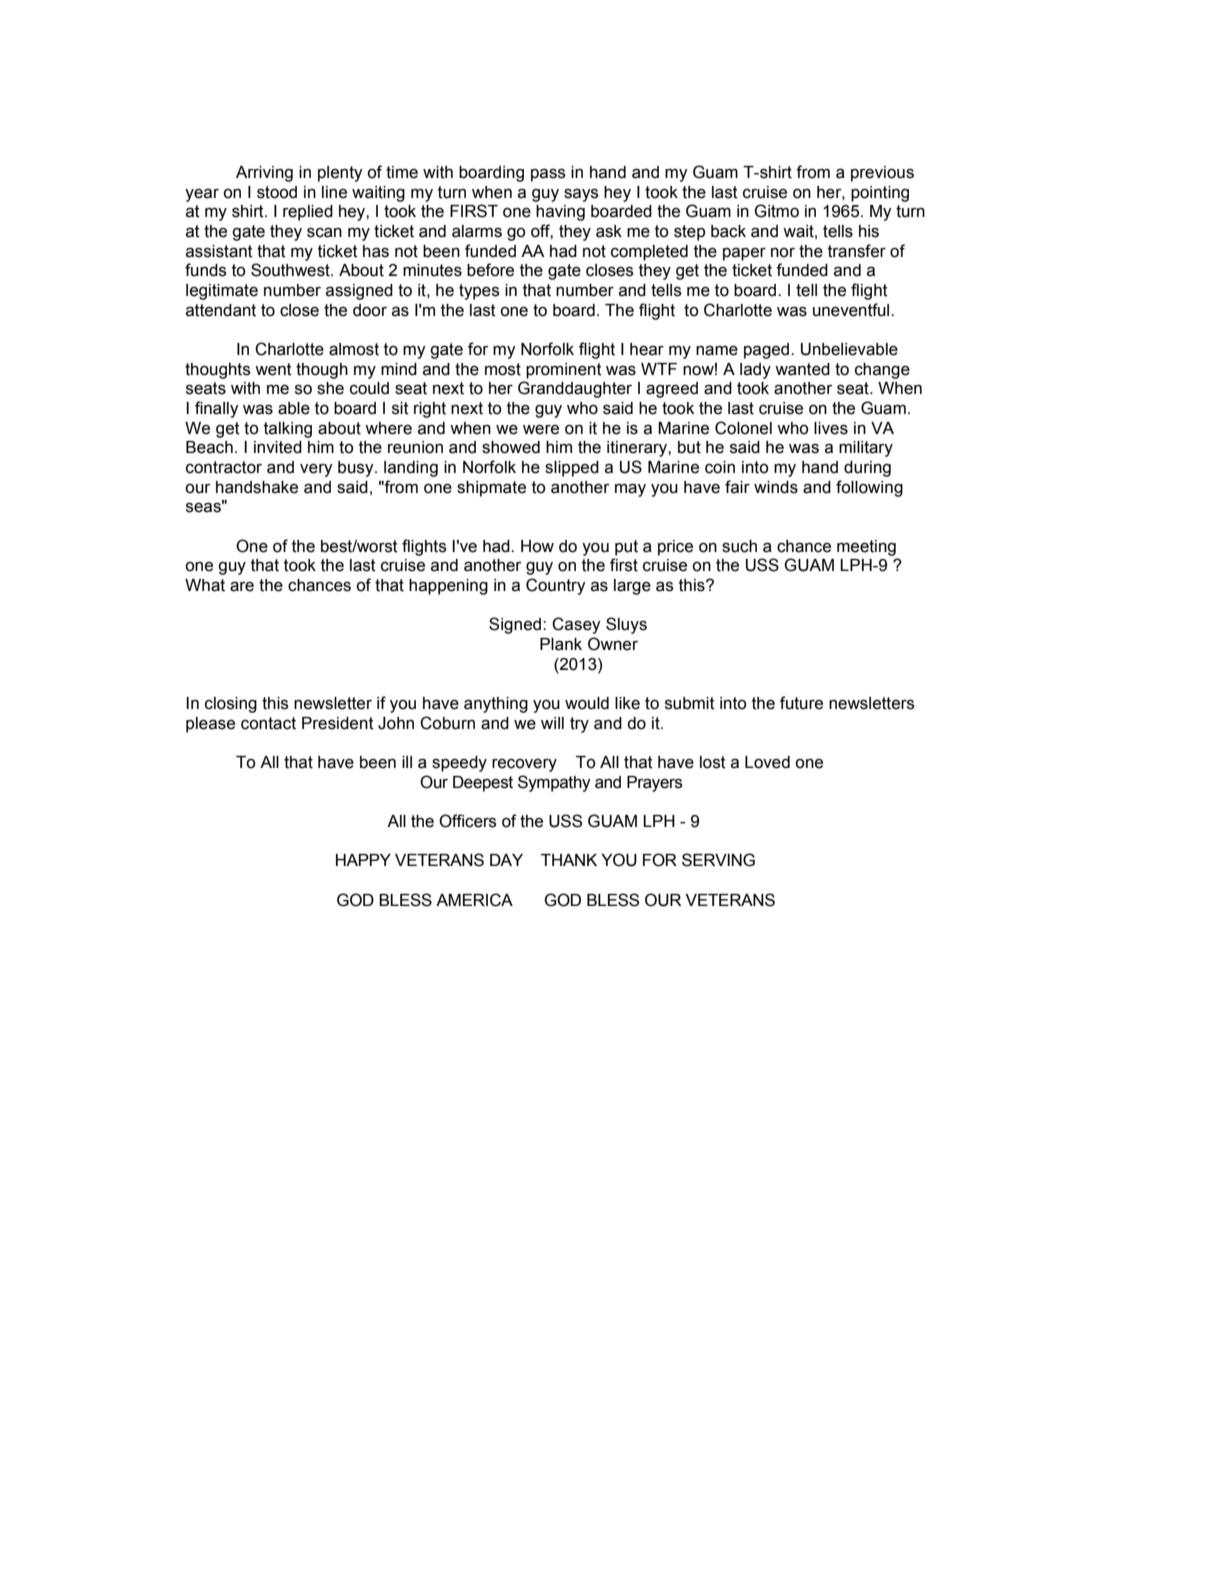 This page has height=1571, width=1214. I want to click on HAPPY, so click(363, 860).
